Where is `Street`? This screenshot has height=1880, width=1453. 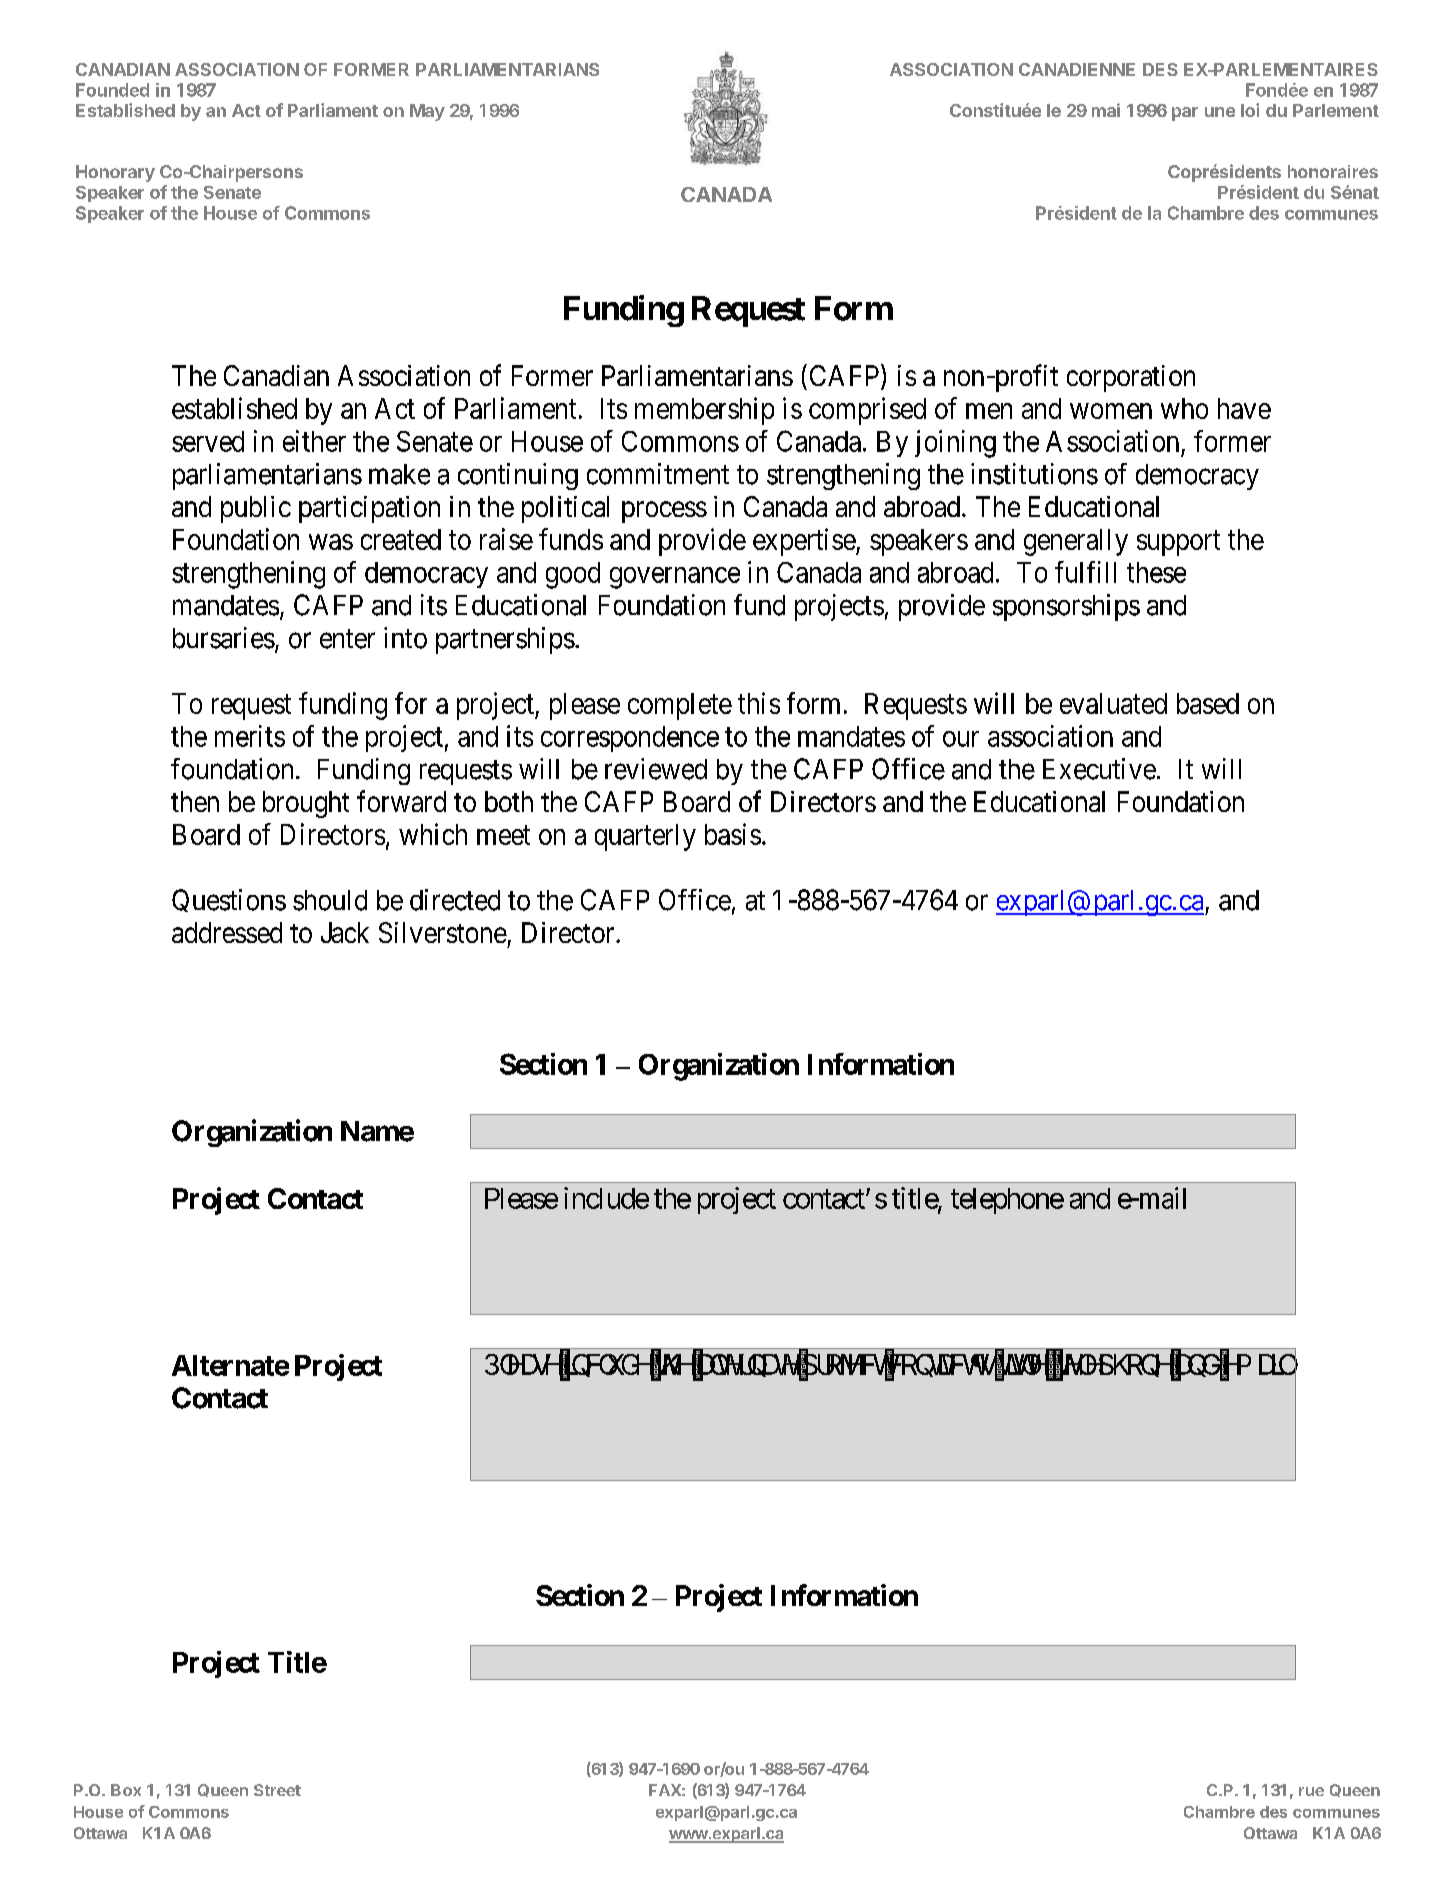 Street is located at coordinates (277, 1790).
